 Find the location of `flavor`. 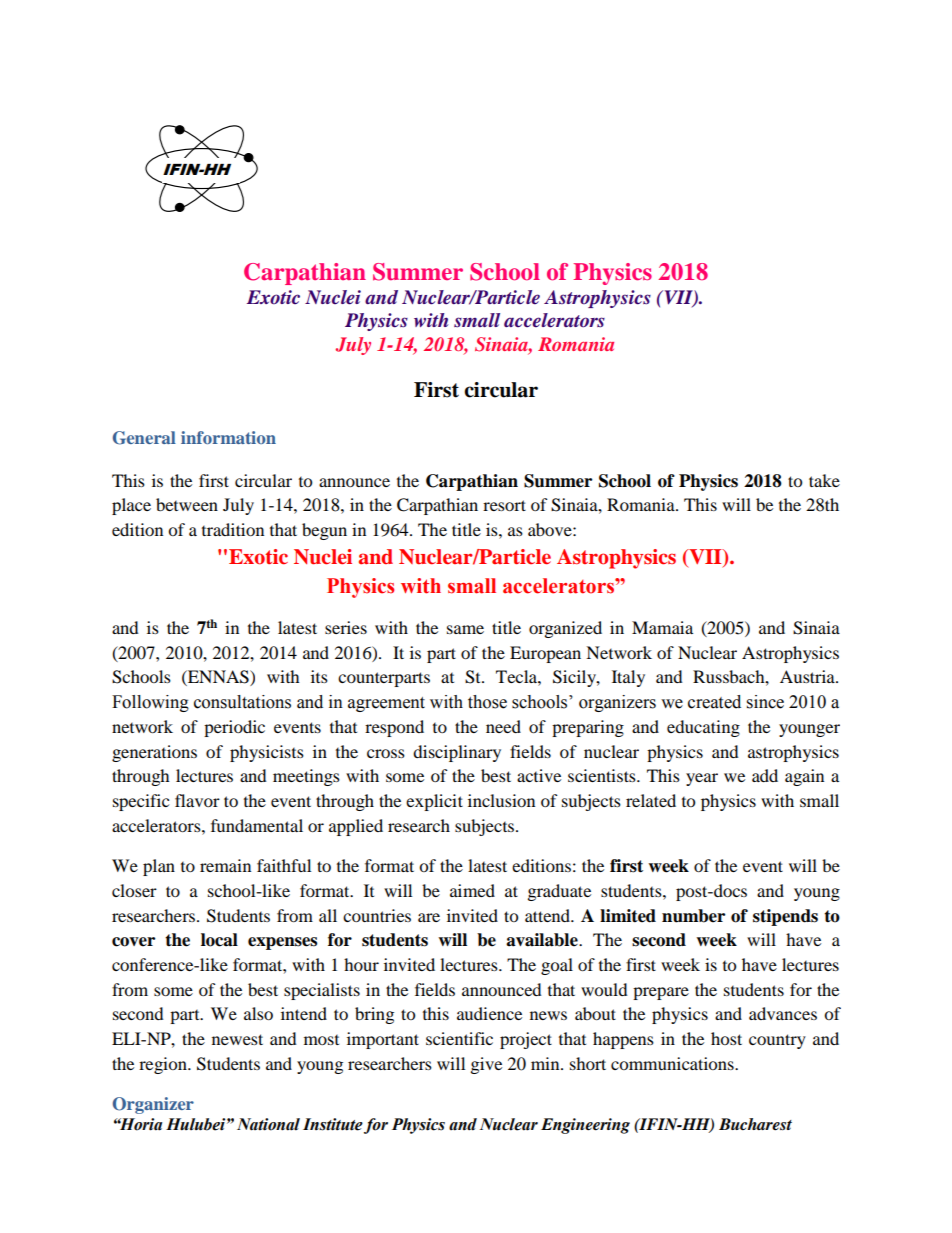

flavor is located at coordinates (197, 800).
